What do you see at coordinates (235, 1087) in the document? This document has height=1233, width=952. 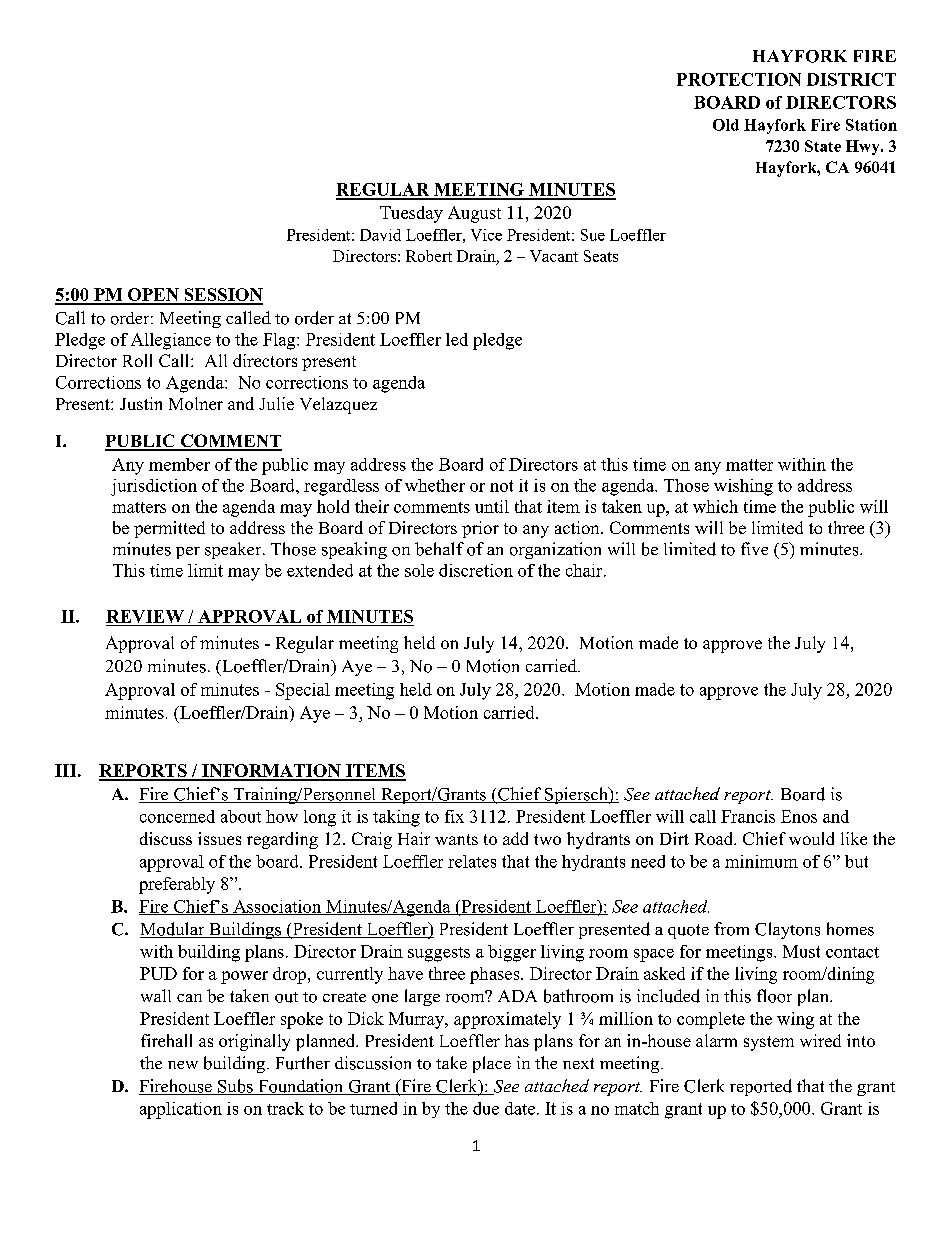 I see `Subs` at bounding box center [235, 1087].
